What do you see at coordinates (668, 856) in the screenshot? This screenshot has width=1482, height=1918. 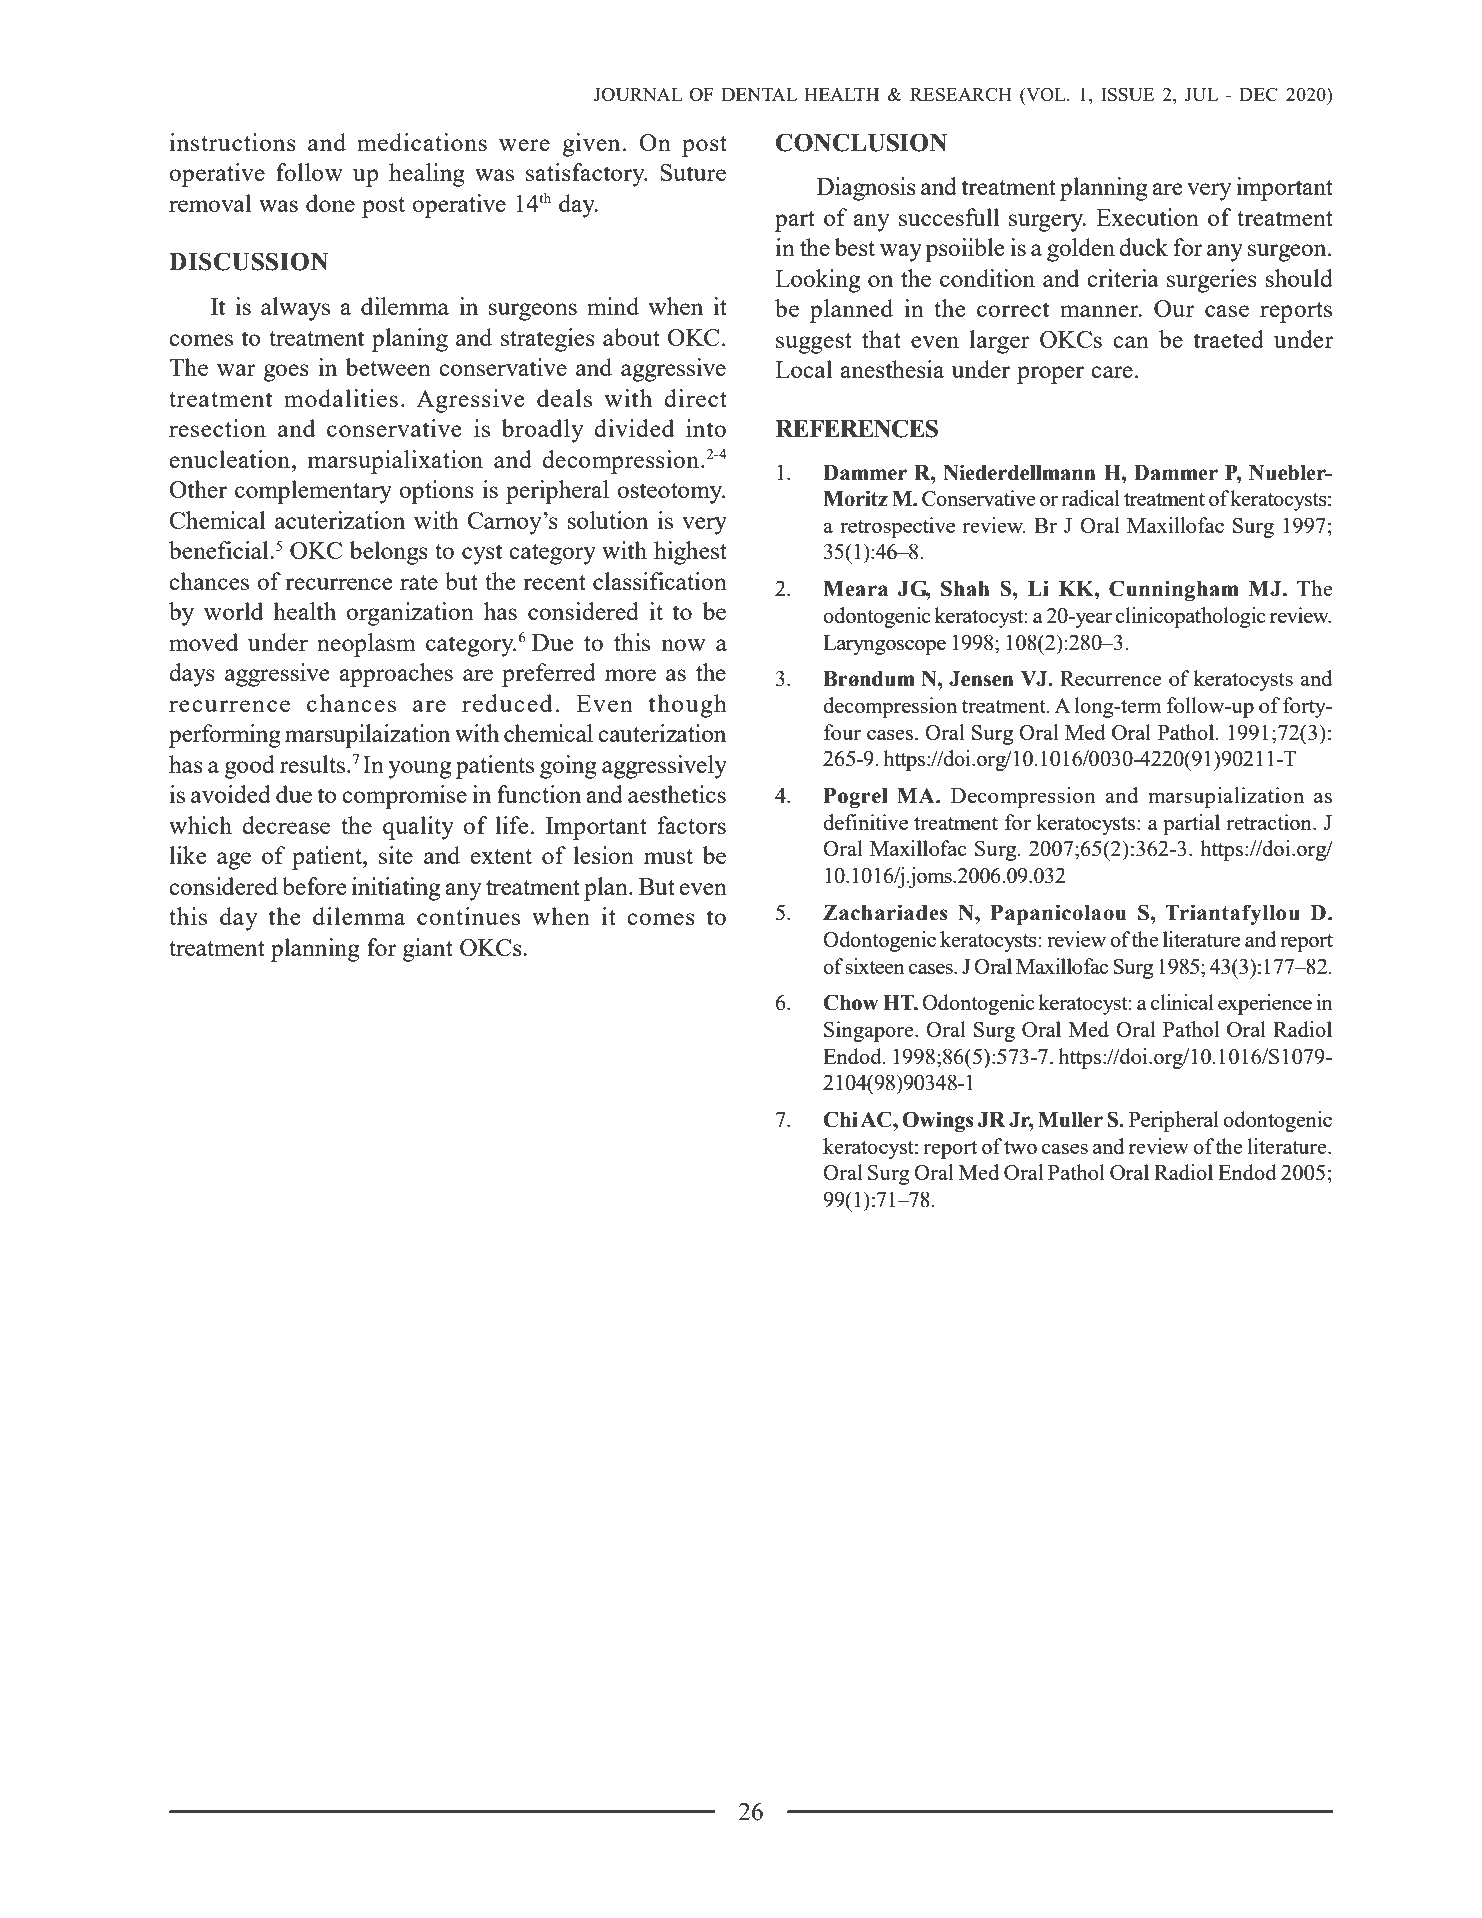 I see `must` at bounding box center [668, 856].
